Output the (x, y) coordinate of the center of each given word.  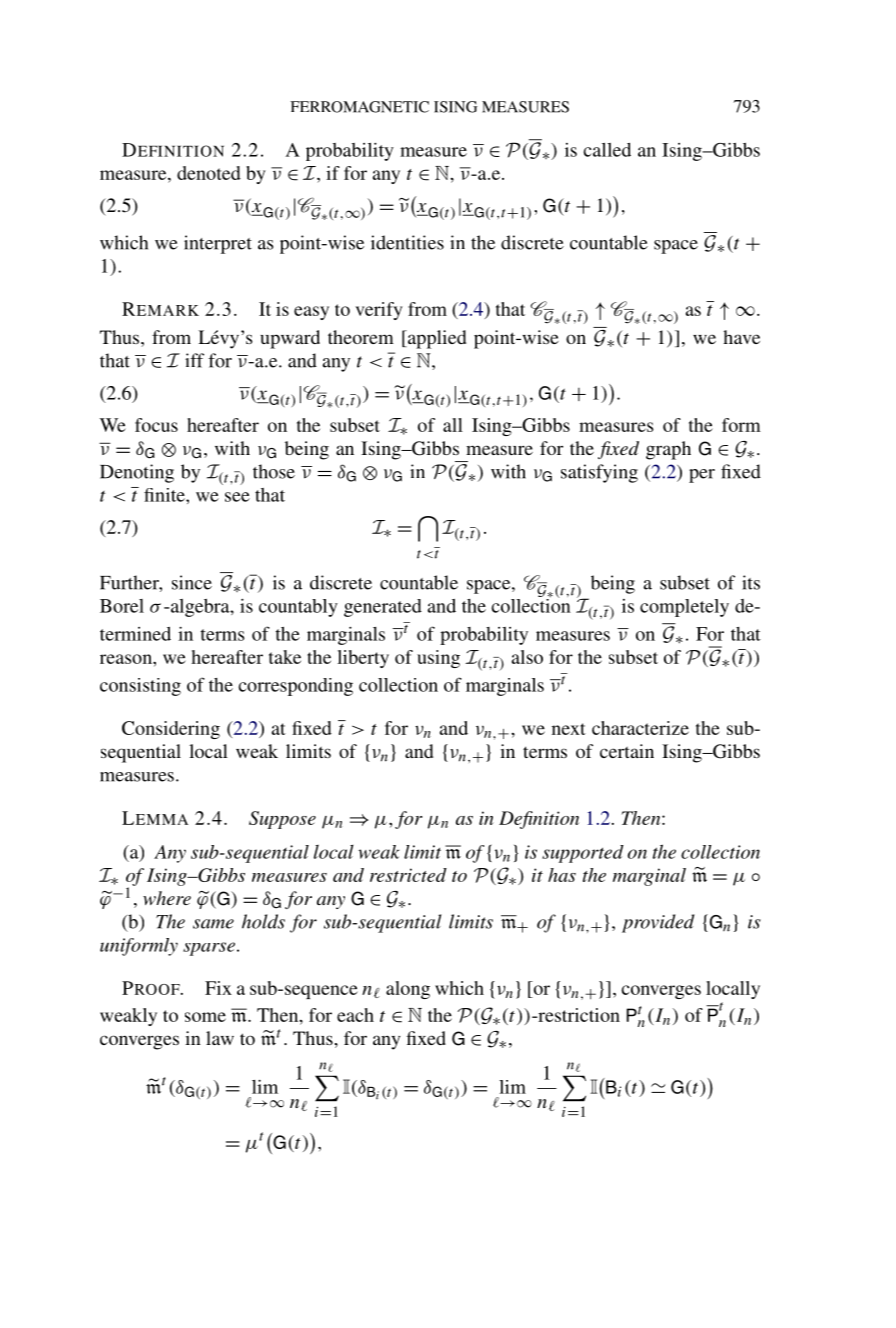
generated (383, 608)
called (607, 150)
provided (658, 923)
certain (627, 751)
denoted (209, 173)
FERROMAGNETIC (359, 107)
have (741, 337)
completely (684, 608)
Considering (171, 730)
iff (194, 360)
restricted (408, 875)
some (205, 1017)
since (192, 582)
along (408, 990)
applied (436, 339)
